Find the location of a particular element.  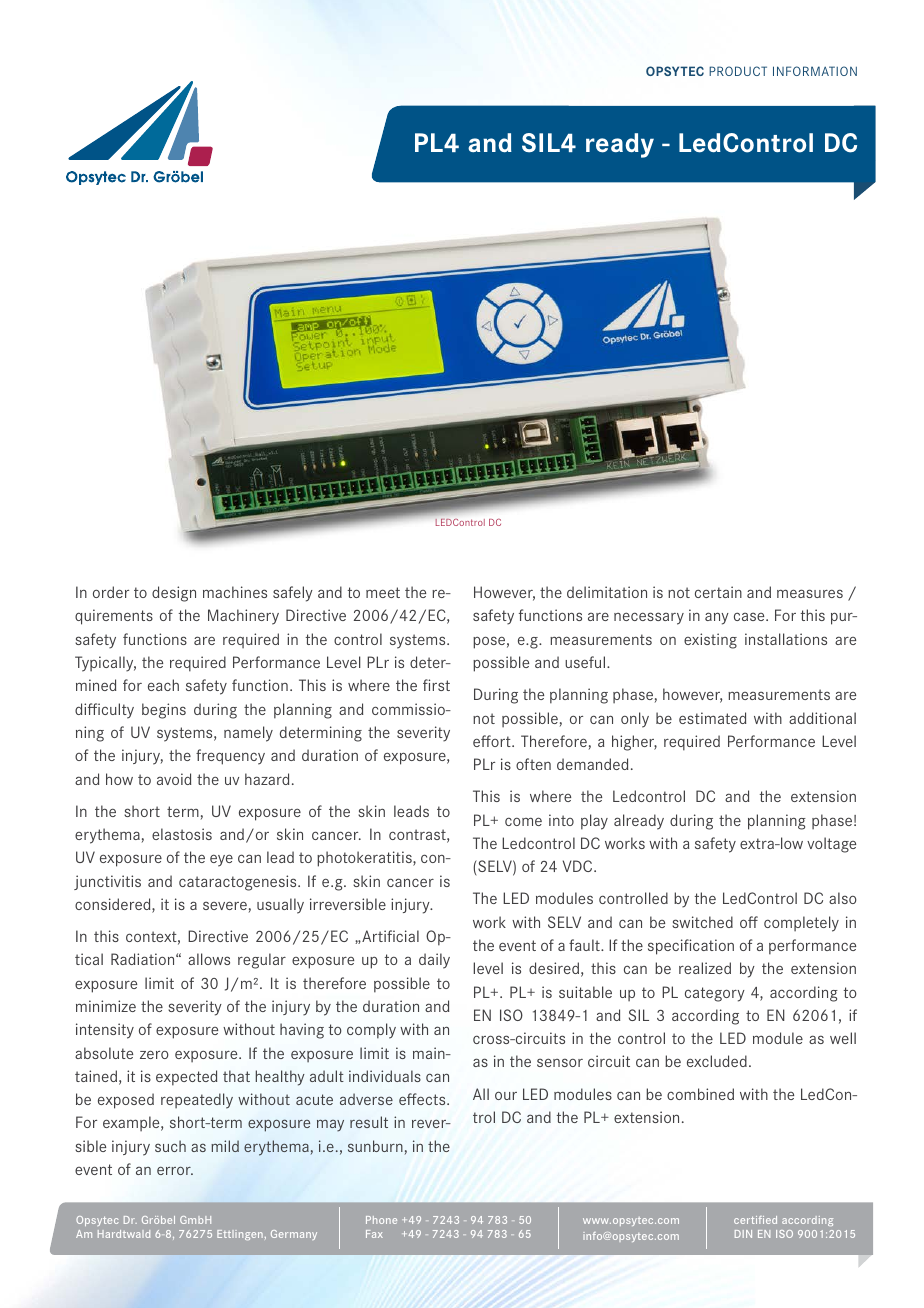

design is located at coordinates (174, 594).
